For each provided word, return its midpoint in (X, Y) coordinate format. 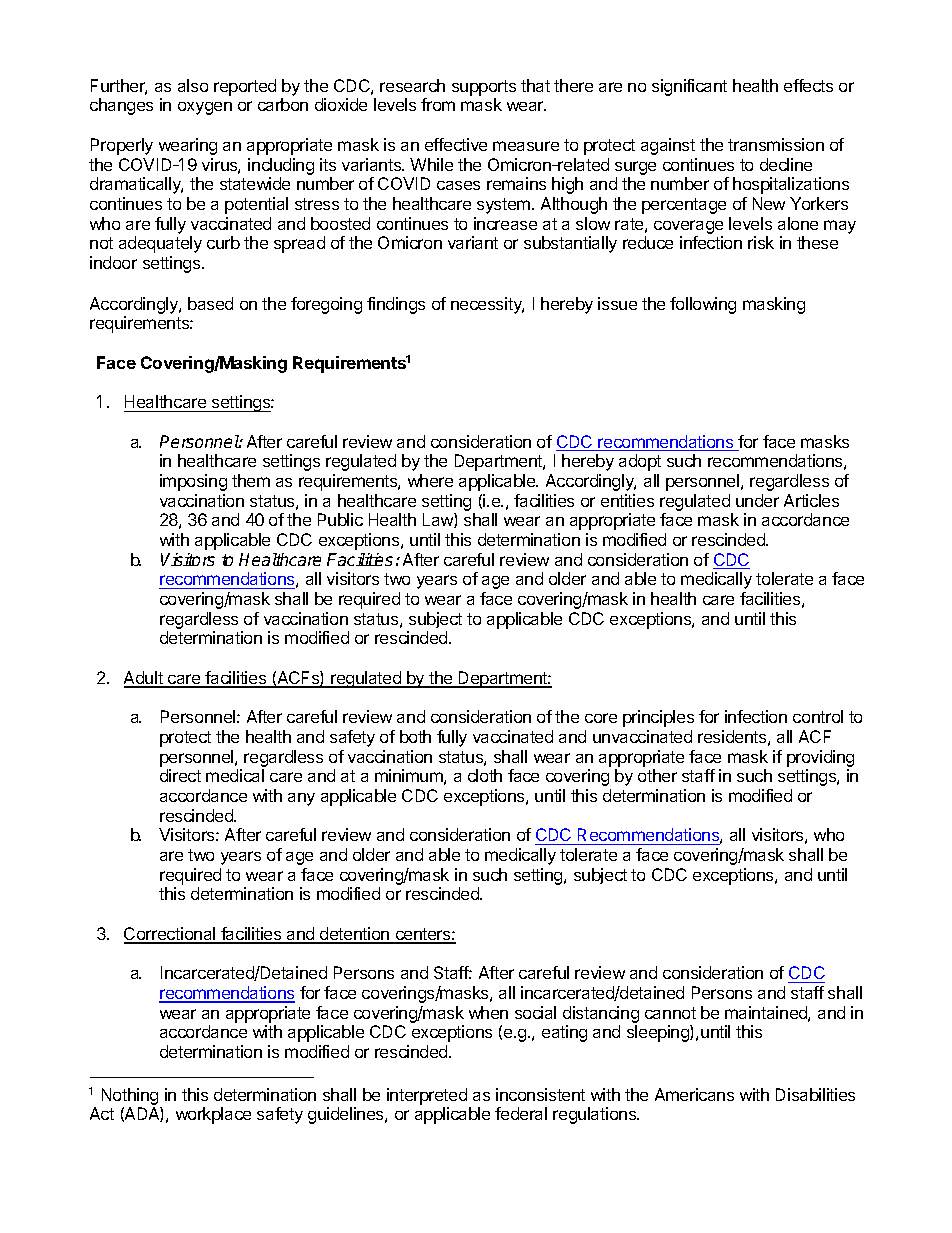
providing (820, 758)
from (438, 104)
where (430, 480)
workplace (213, 1115)
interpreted (427, 1096)
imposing (193, 482)
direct (180, 775)
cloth (485, 775)
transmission (776, 144)
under (757, 500)
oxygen (205, 108)
